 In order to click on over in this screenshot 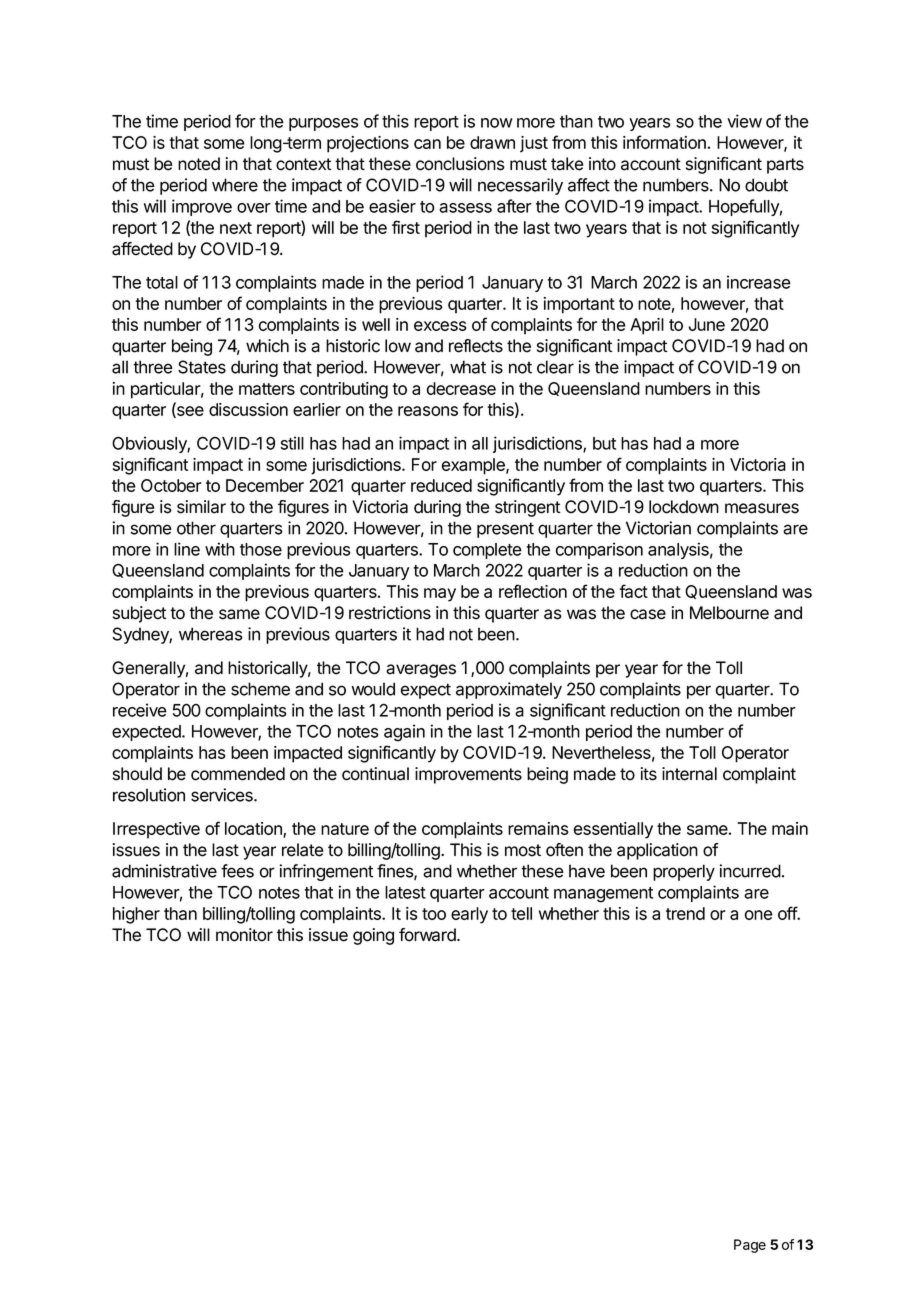, I will do `click(254, 208)`.
